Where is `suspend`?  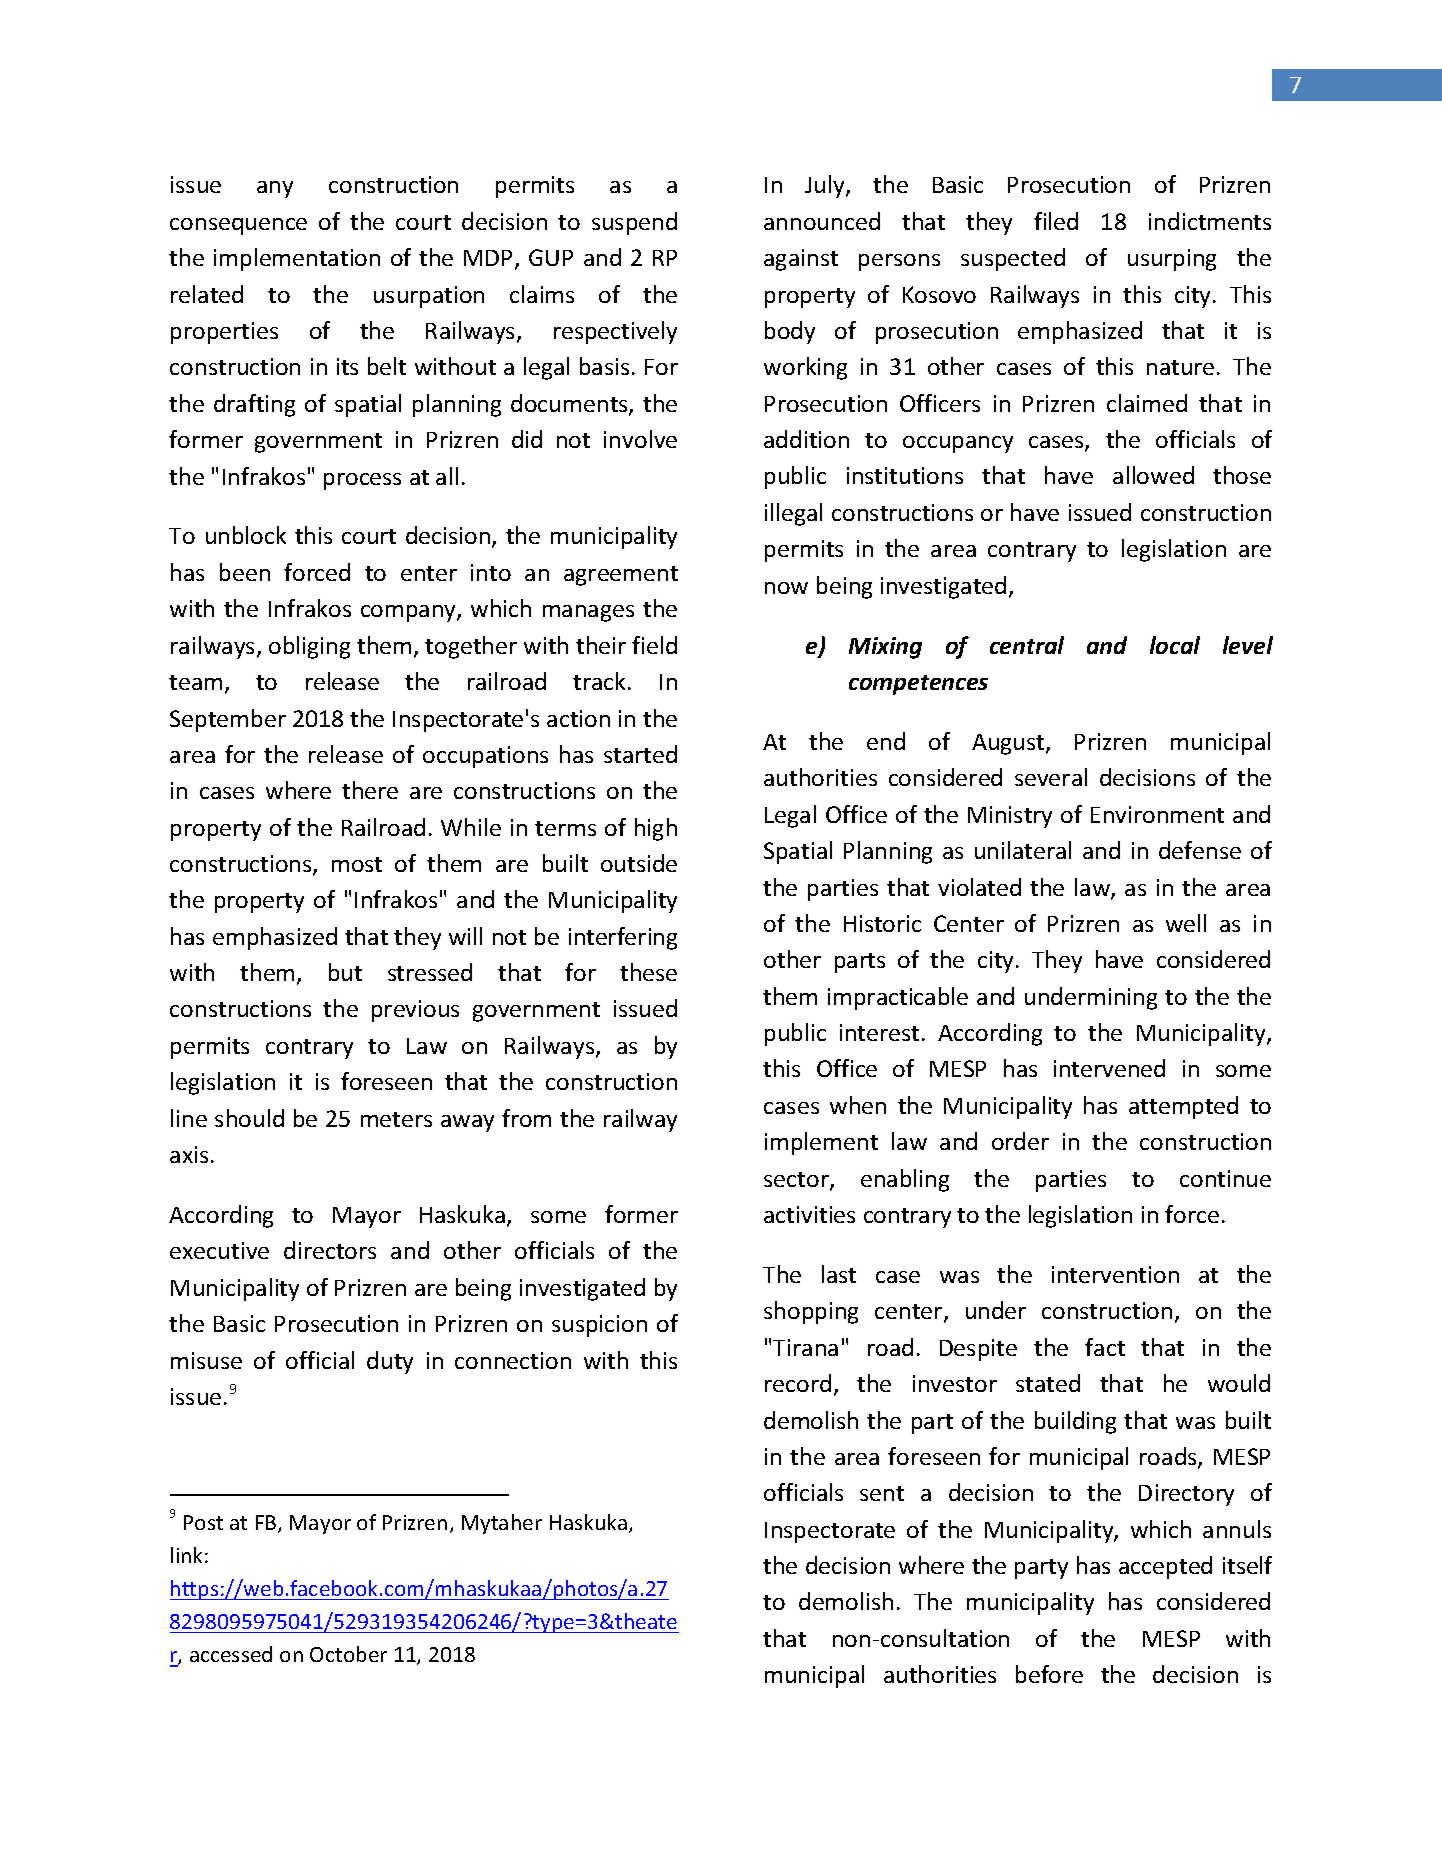 suspend is located at coordinates (634, 223).
